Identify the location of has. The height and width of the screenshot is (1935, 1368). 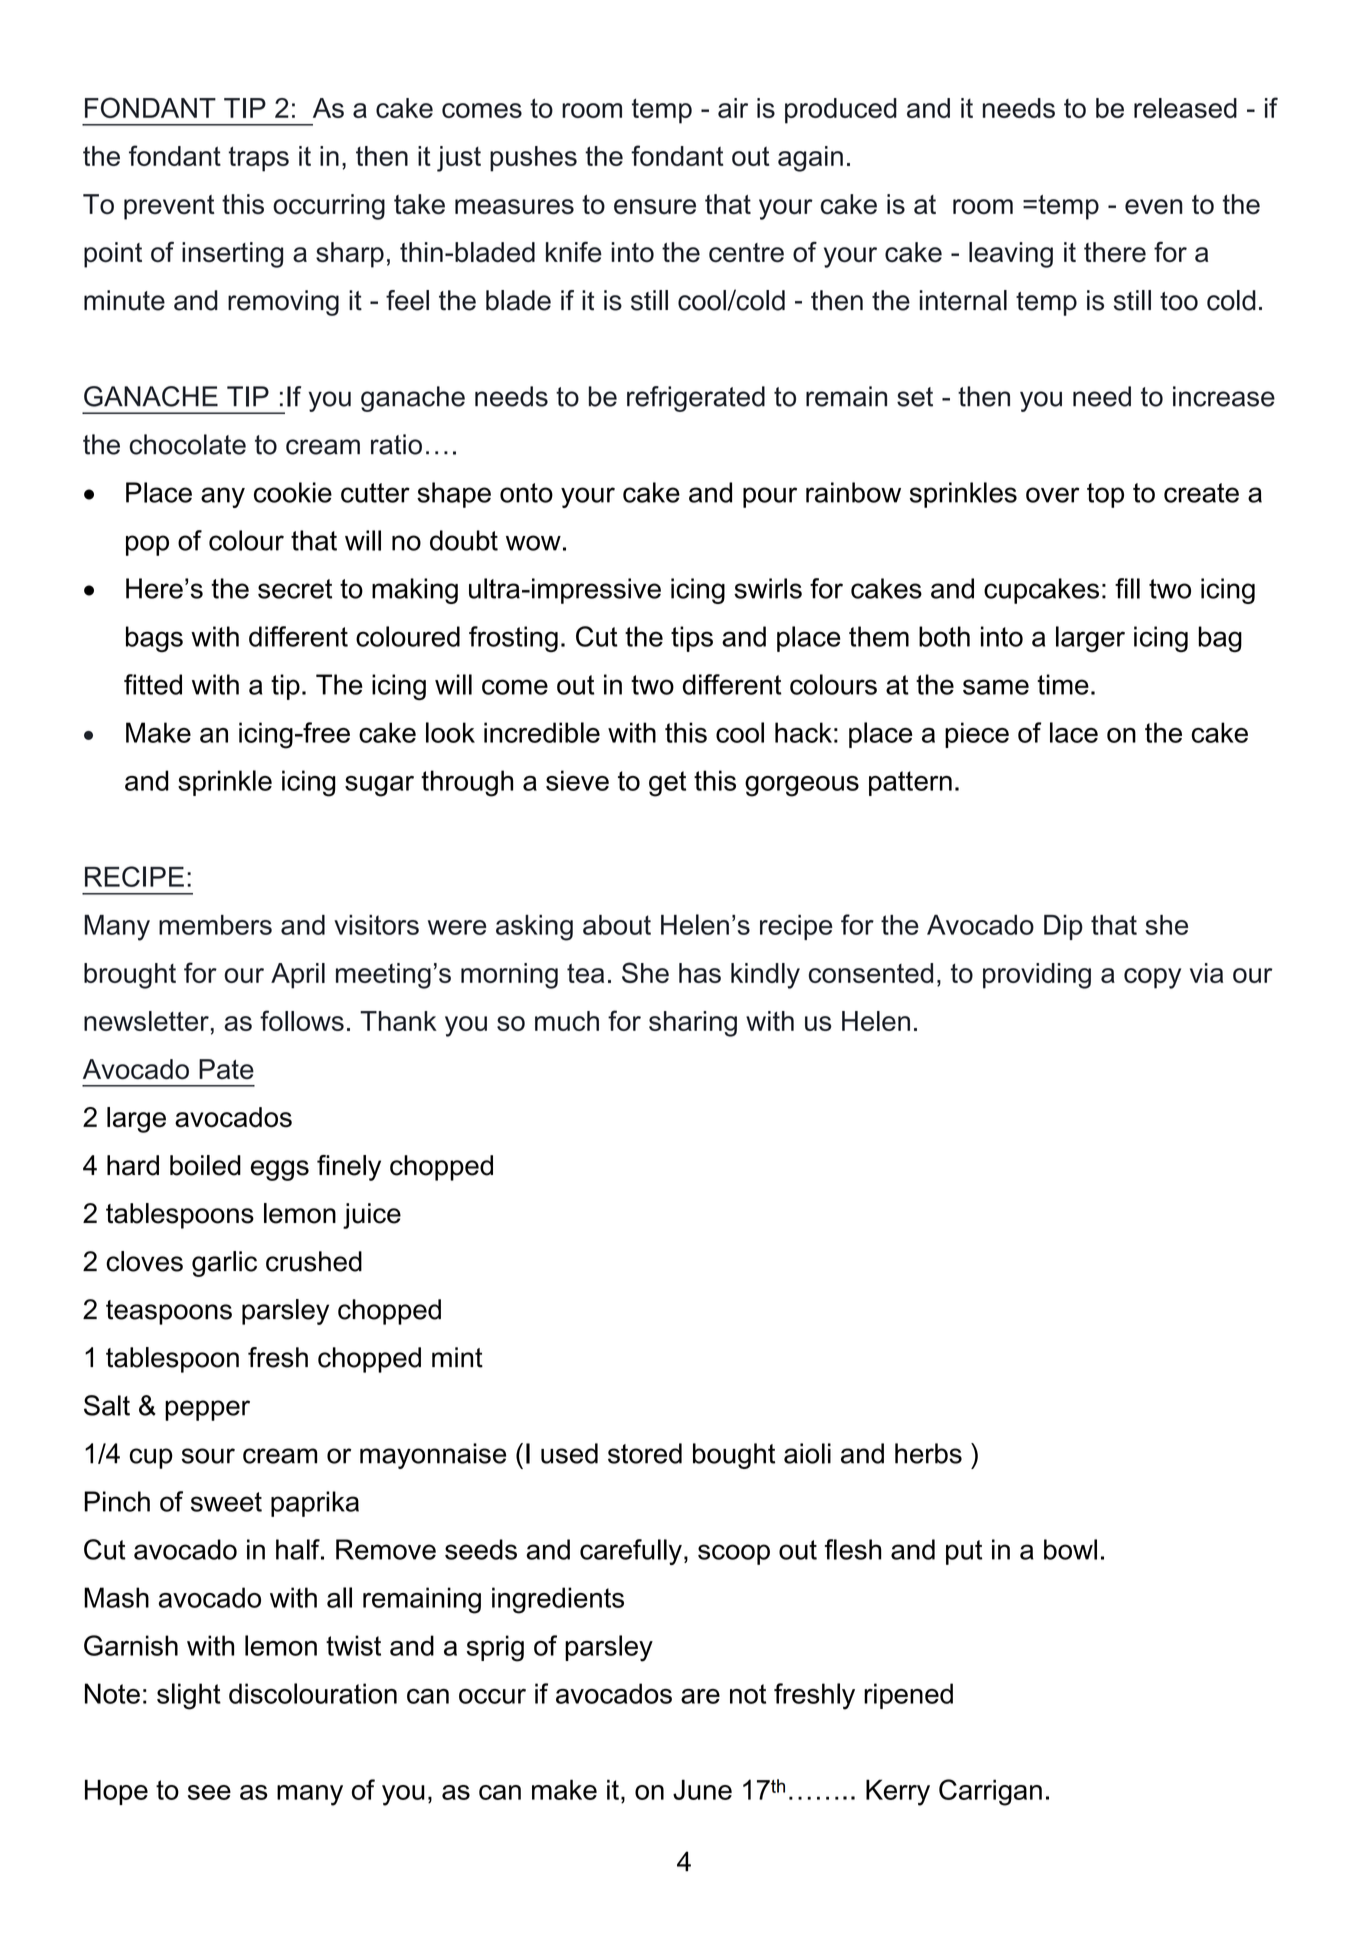
(700, 973).
